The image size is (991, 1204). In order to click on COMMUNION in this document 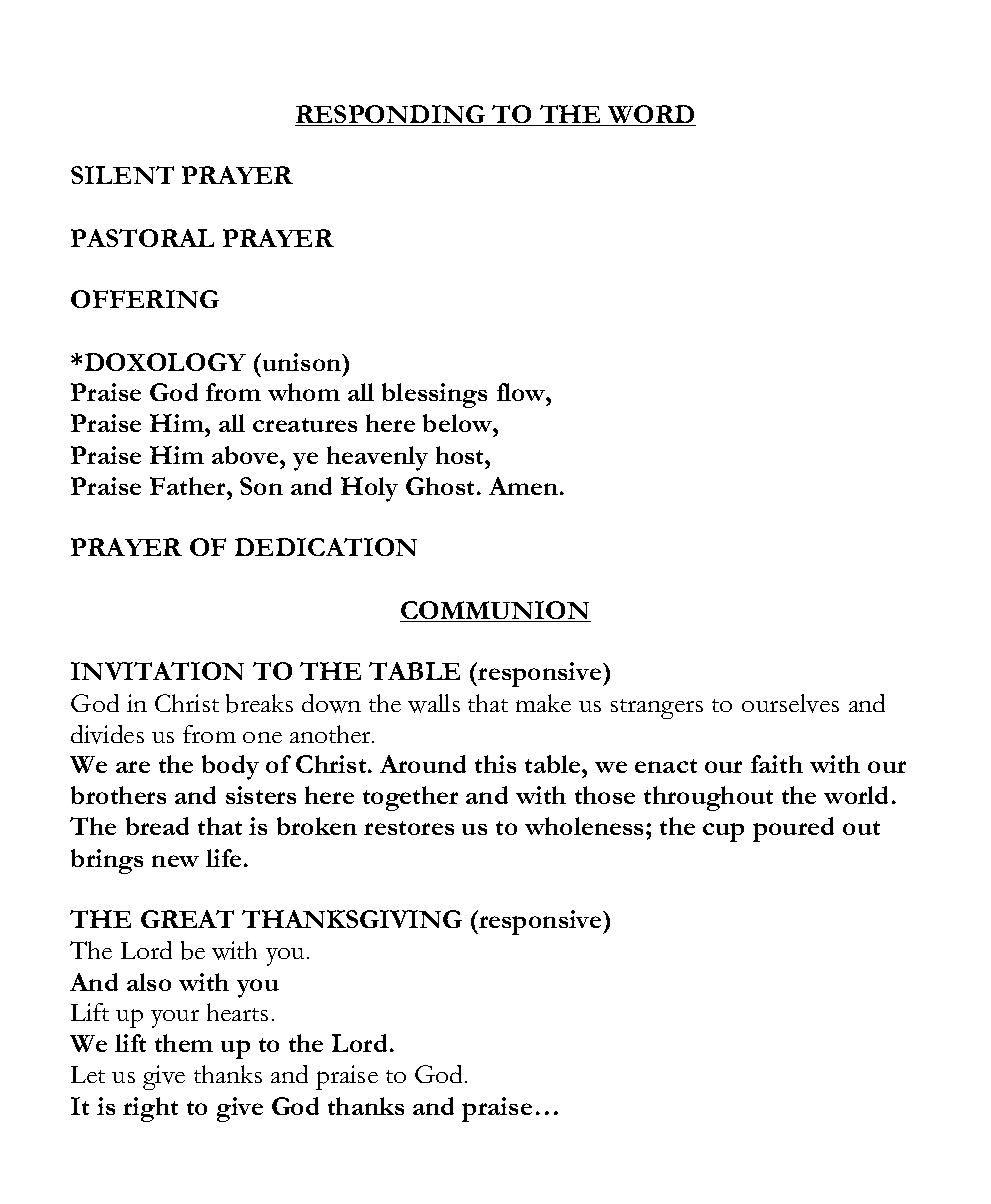, I will do `click(495, 611)`.
